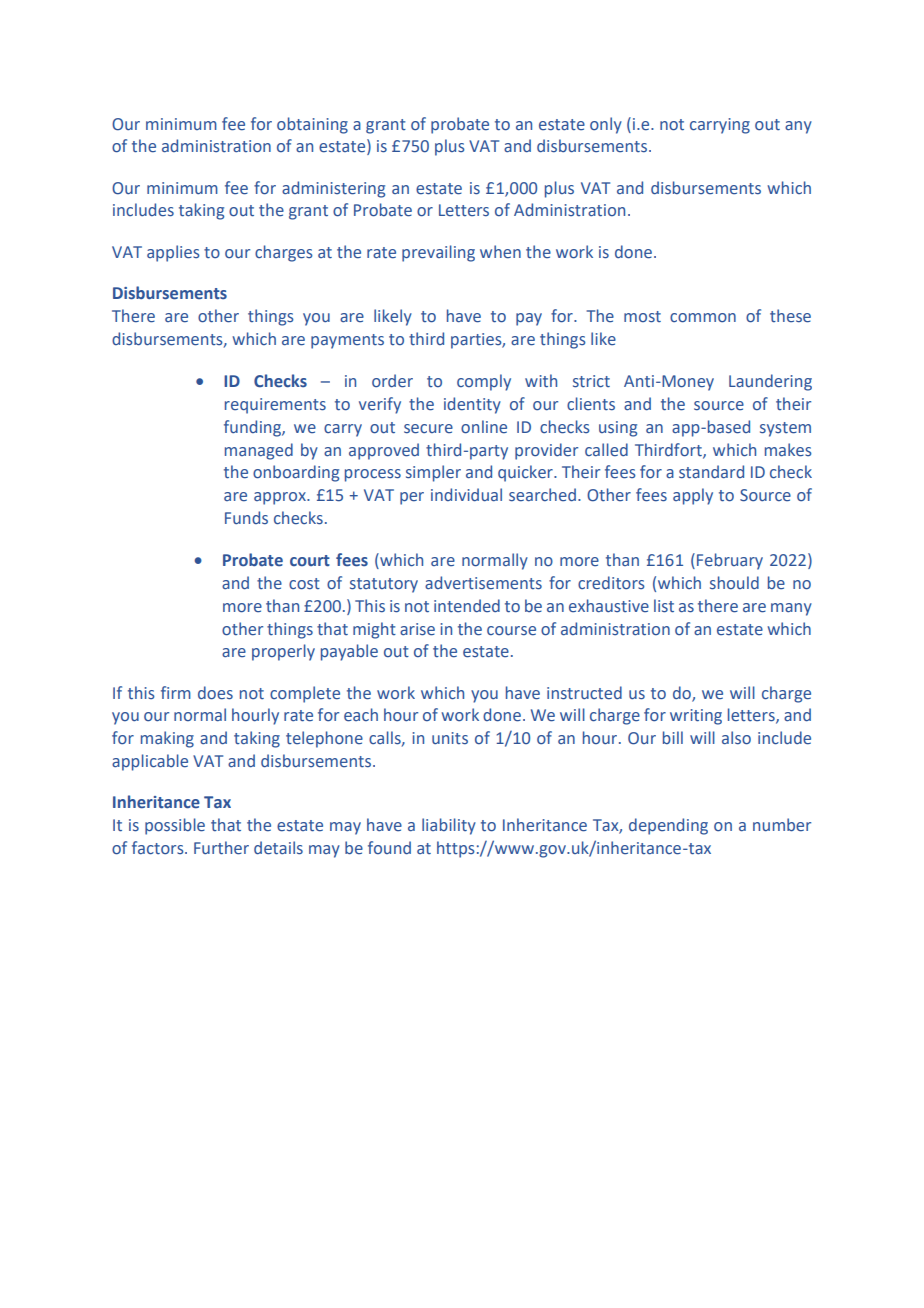  I want to click on applies, so click(173, 253).
